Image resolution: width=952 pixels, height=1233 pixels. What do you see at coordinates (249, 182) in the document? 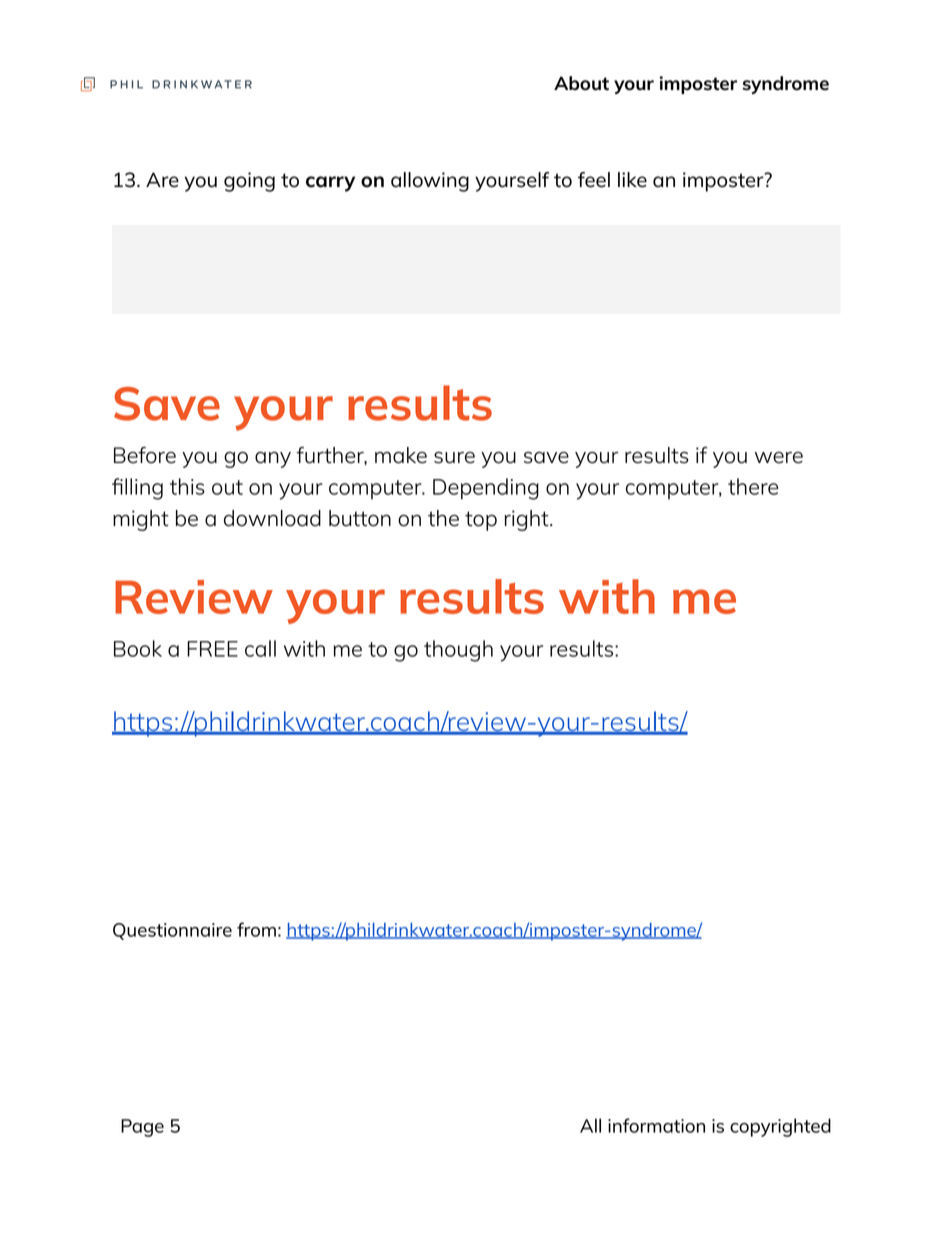
I see `going` at bounding box center [249, 182].
